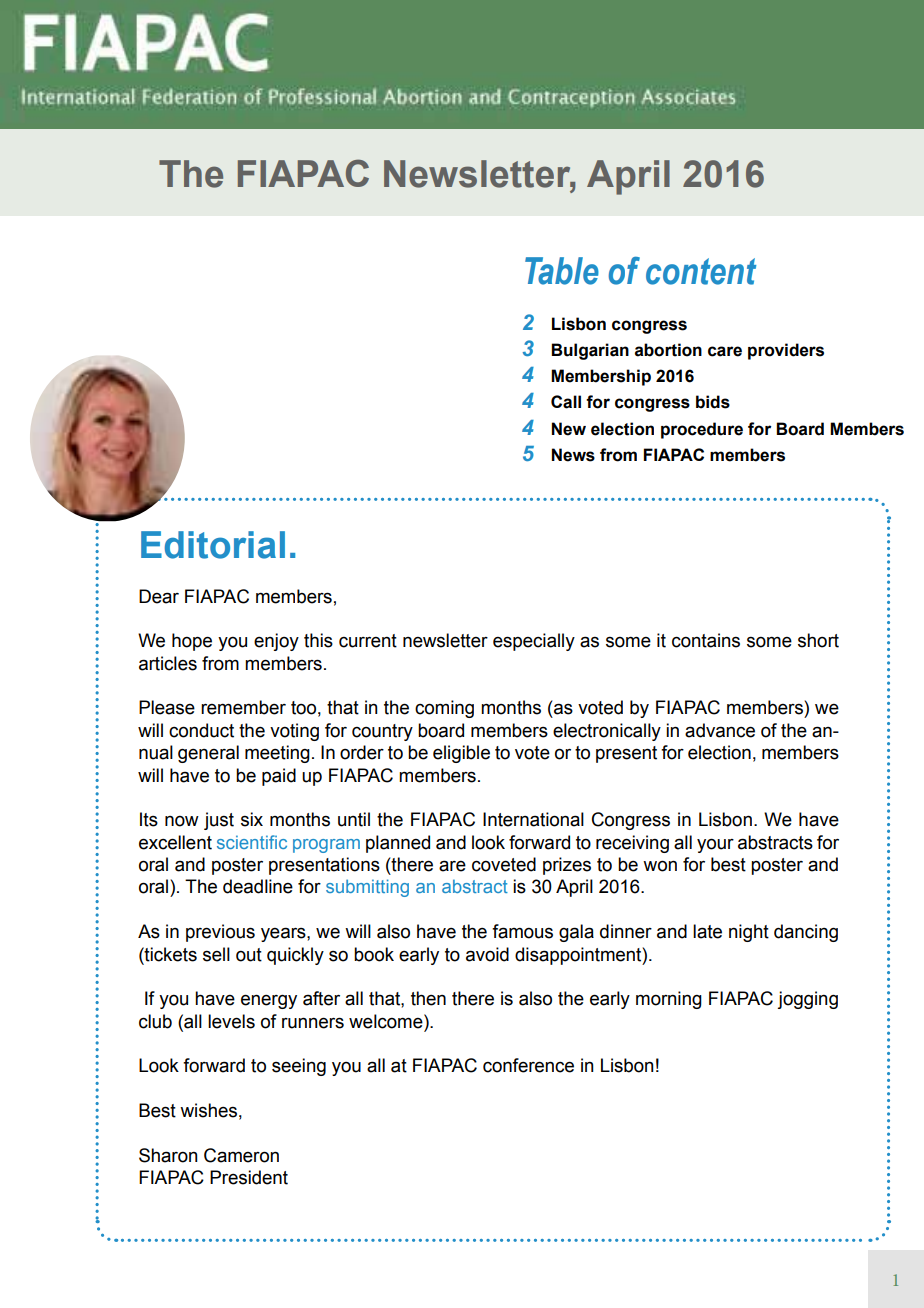 The image size is (924, 1308). Describe the element at coordinates (487, 954) in the page. I see `avoid` at that location.
